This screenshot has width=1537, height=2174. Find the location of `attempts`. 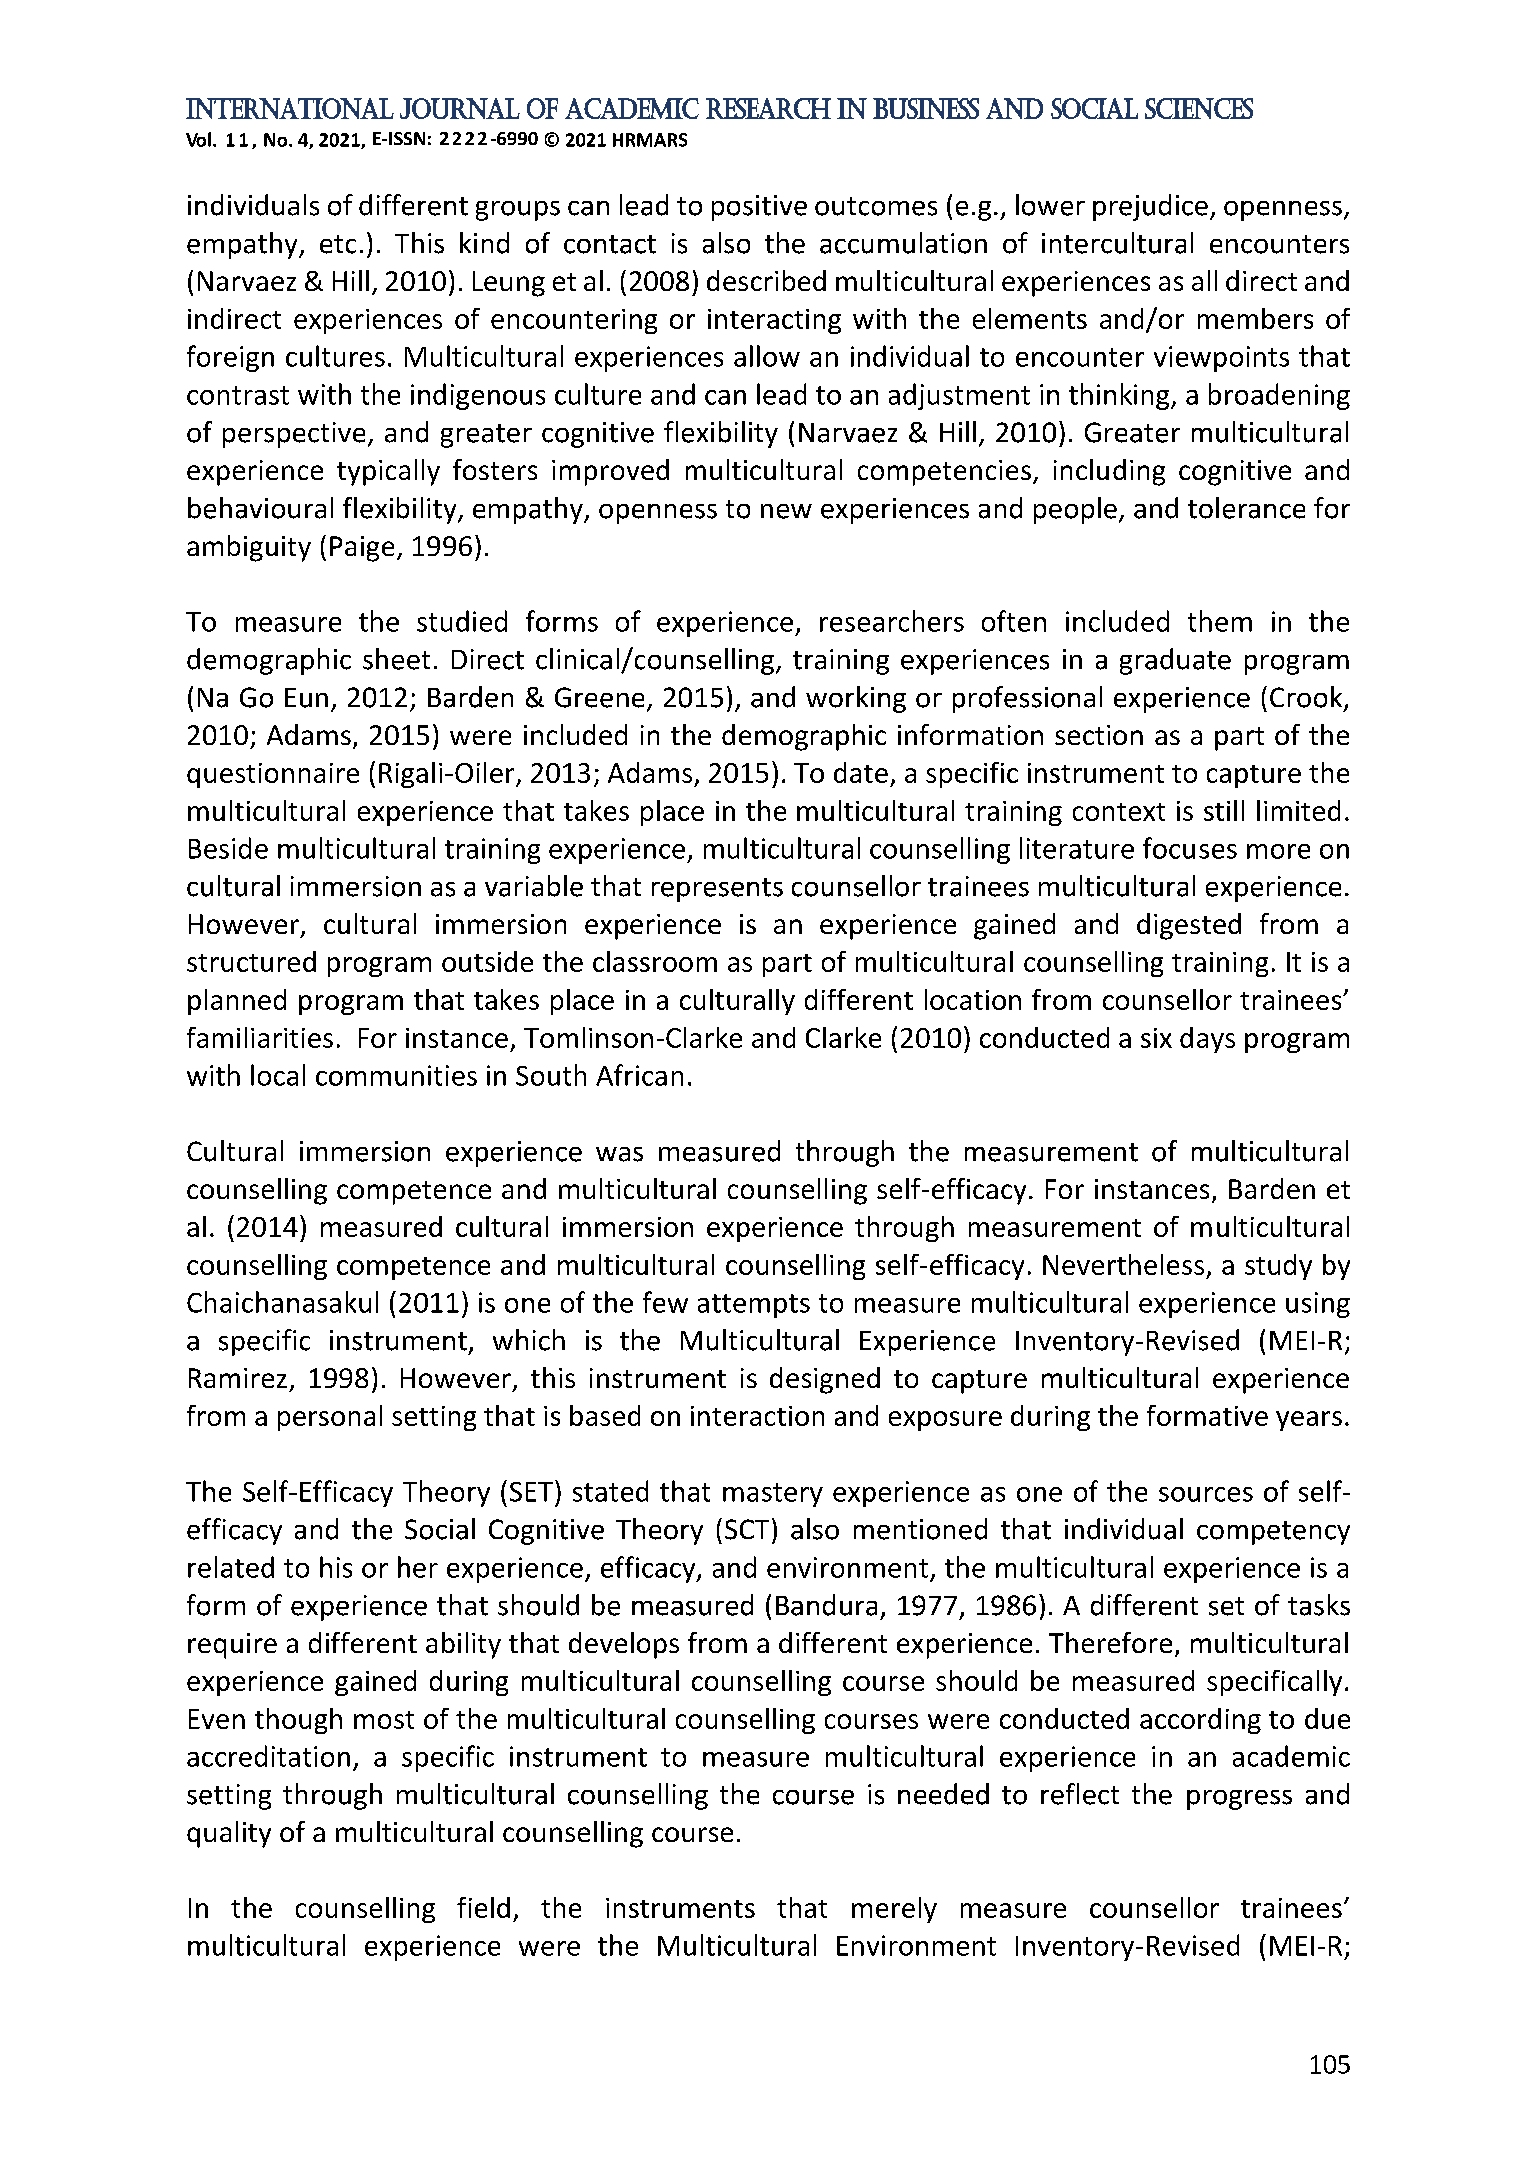

attempts is located at coordinates (754, 1306).
